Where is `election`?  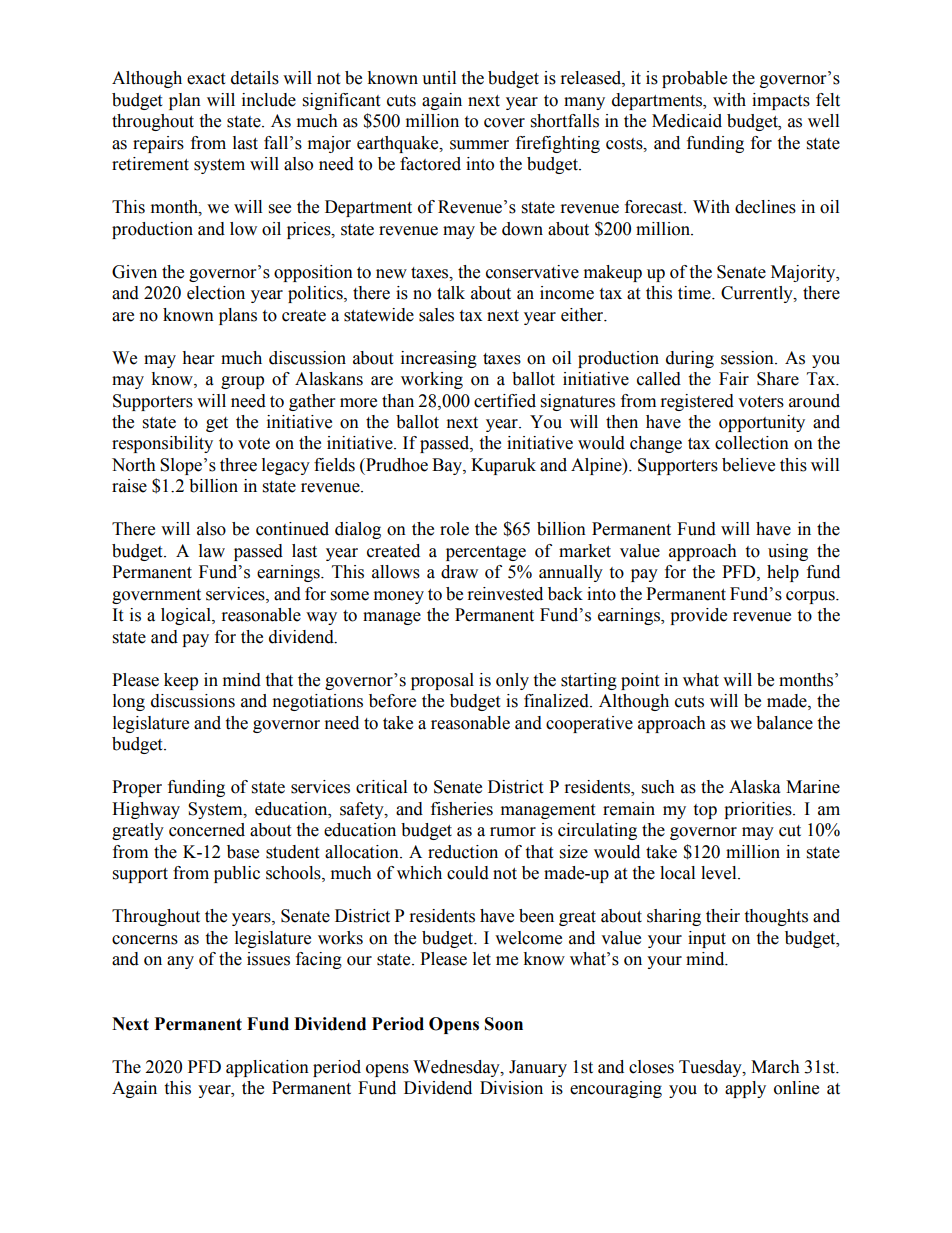 election is located at coordinates (216, 293).
